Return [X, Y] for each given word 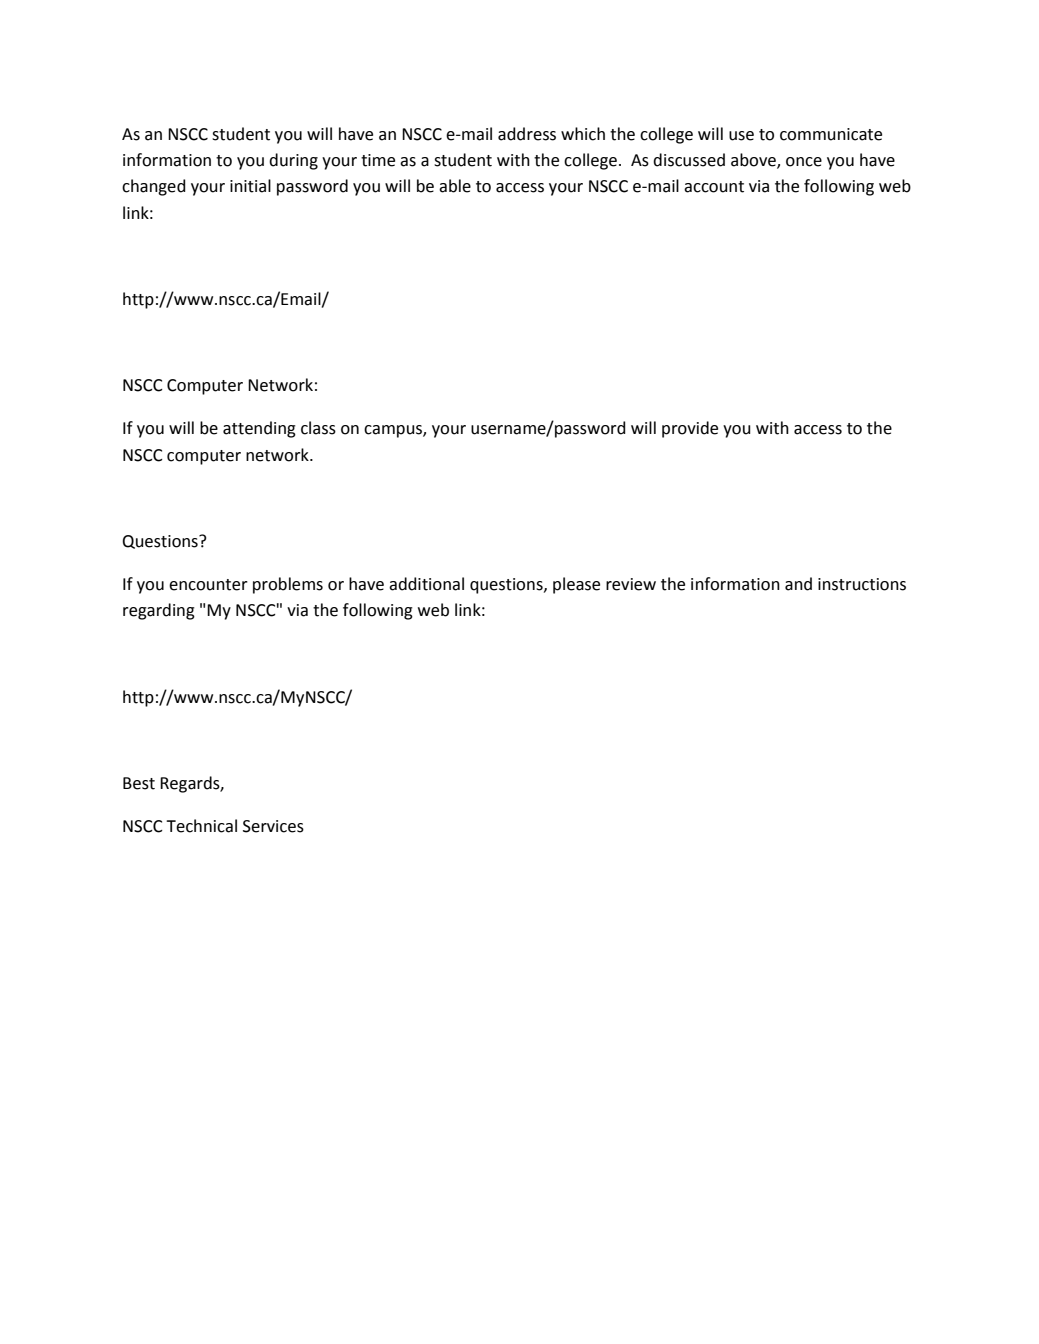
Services [273, 826]
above [754, 161]
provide [690, 429]
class [318, 428]
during [293, 161]
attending [259, 429]
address [527, 134]
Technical [201, 826]
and [798, 584]
